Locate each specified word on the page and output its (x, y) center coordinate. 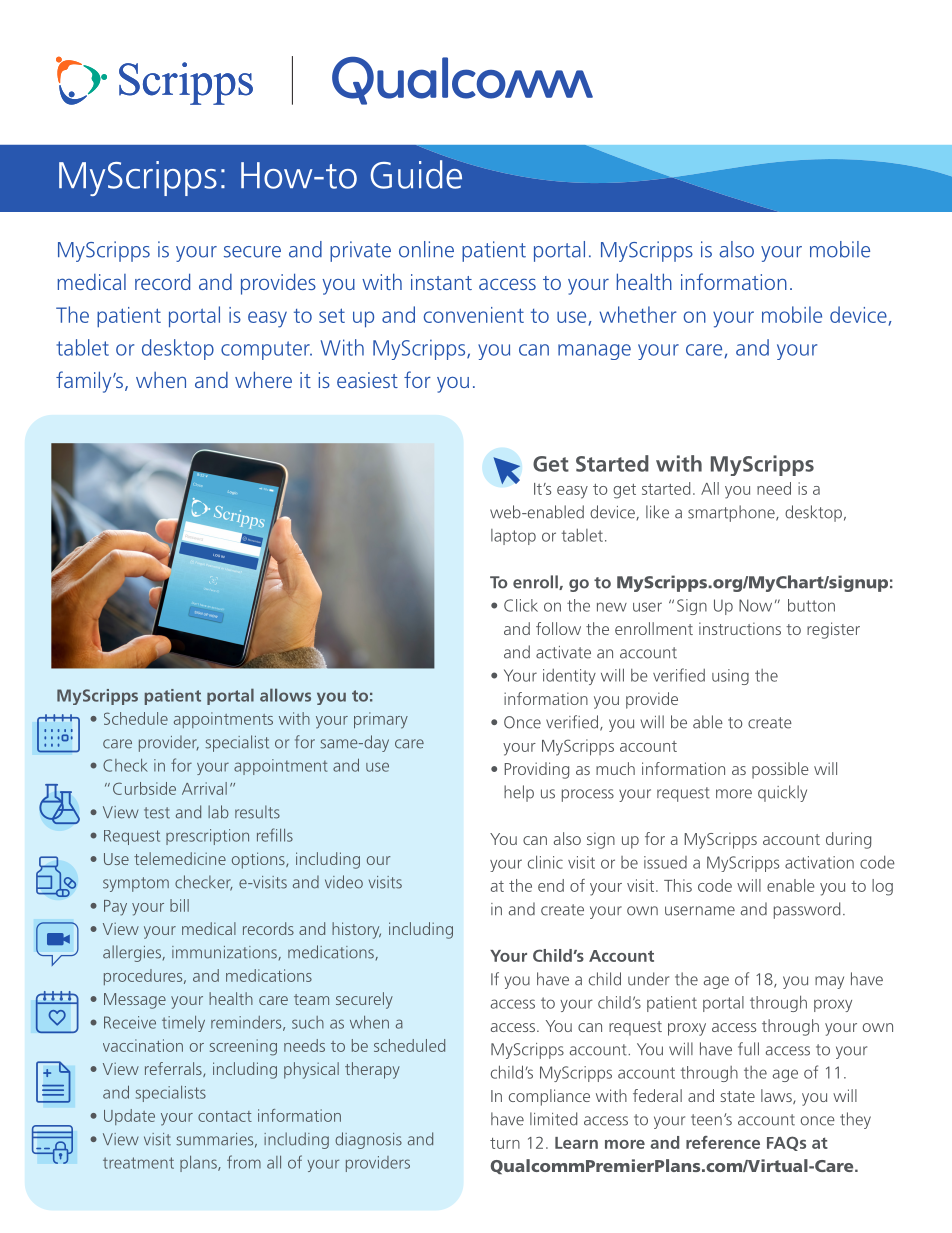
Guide (417, 173)
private (360, 251)
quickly (782, 793)
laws (777, 1096)
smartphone (732, 513)
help (519, 793)
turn (505, 1143)
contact (225, 1116)
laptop (513, 537)
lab (218, 812)
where (263, 379)
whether (638, 314)
